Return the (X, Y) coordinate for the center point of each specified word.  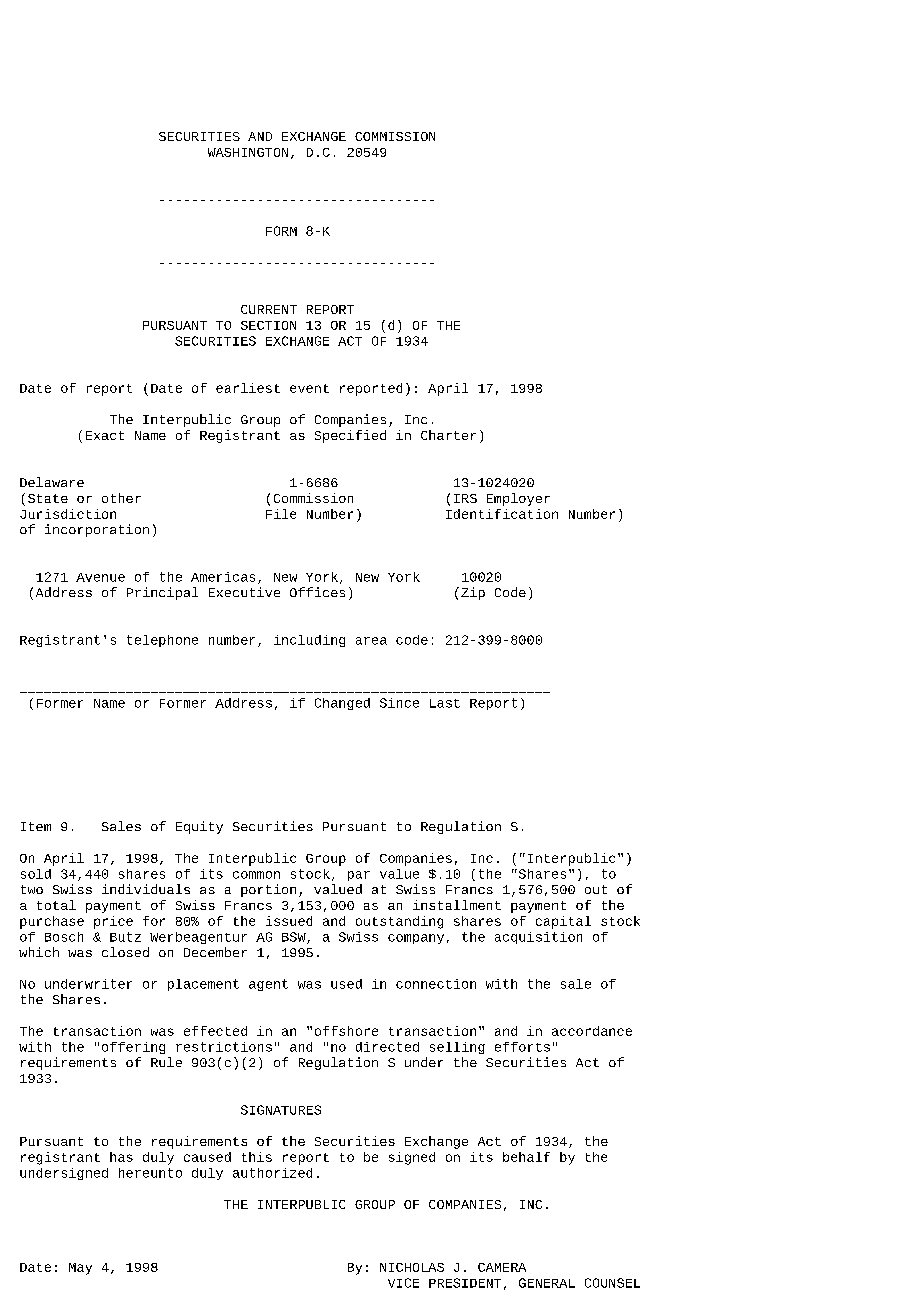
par (359, 876)
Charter (448, 435)
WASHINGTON (248, 152)
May (80, 1269)
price (113, 922)
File (281, 514)
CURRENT (269, 309)
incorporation (97, 530)
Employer (518, 499)
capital (563, 922)
